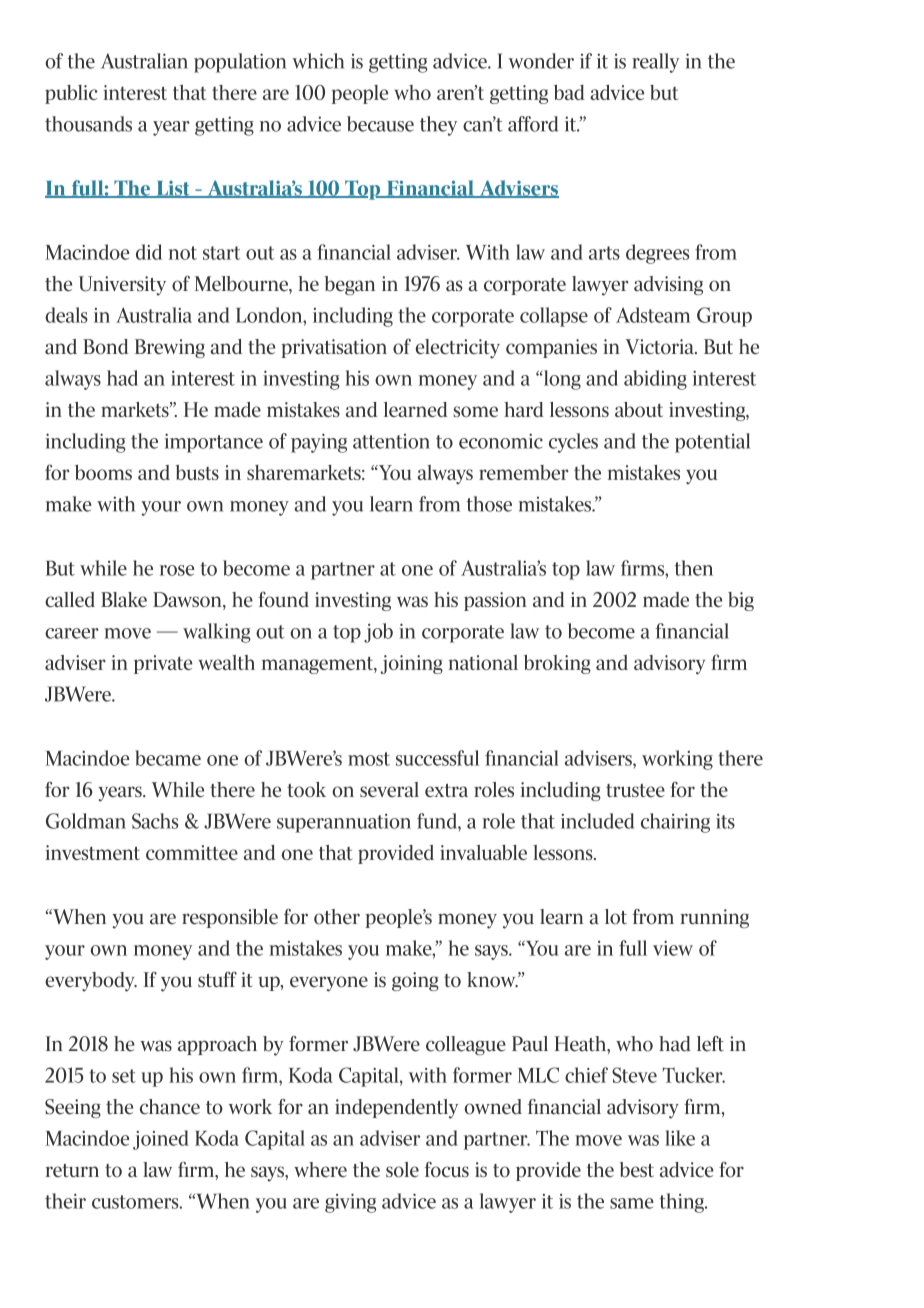  What do you see at coordinates (163, 664) in the screenshot?
I see `private` at bounding box center [163, 664].
